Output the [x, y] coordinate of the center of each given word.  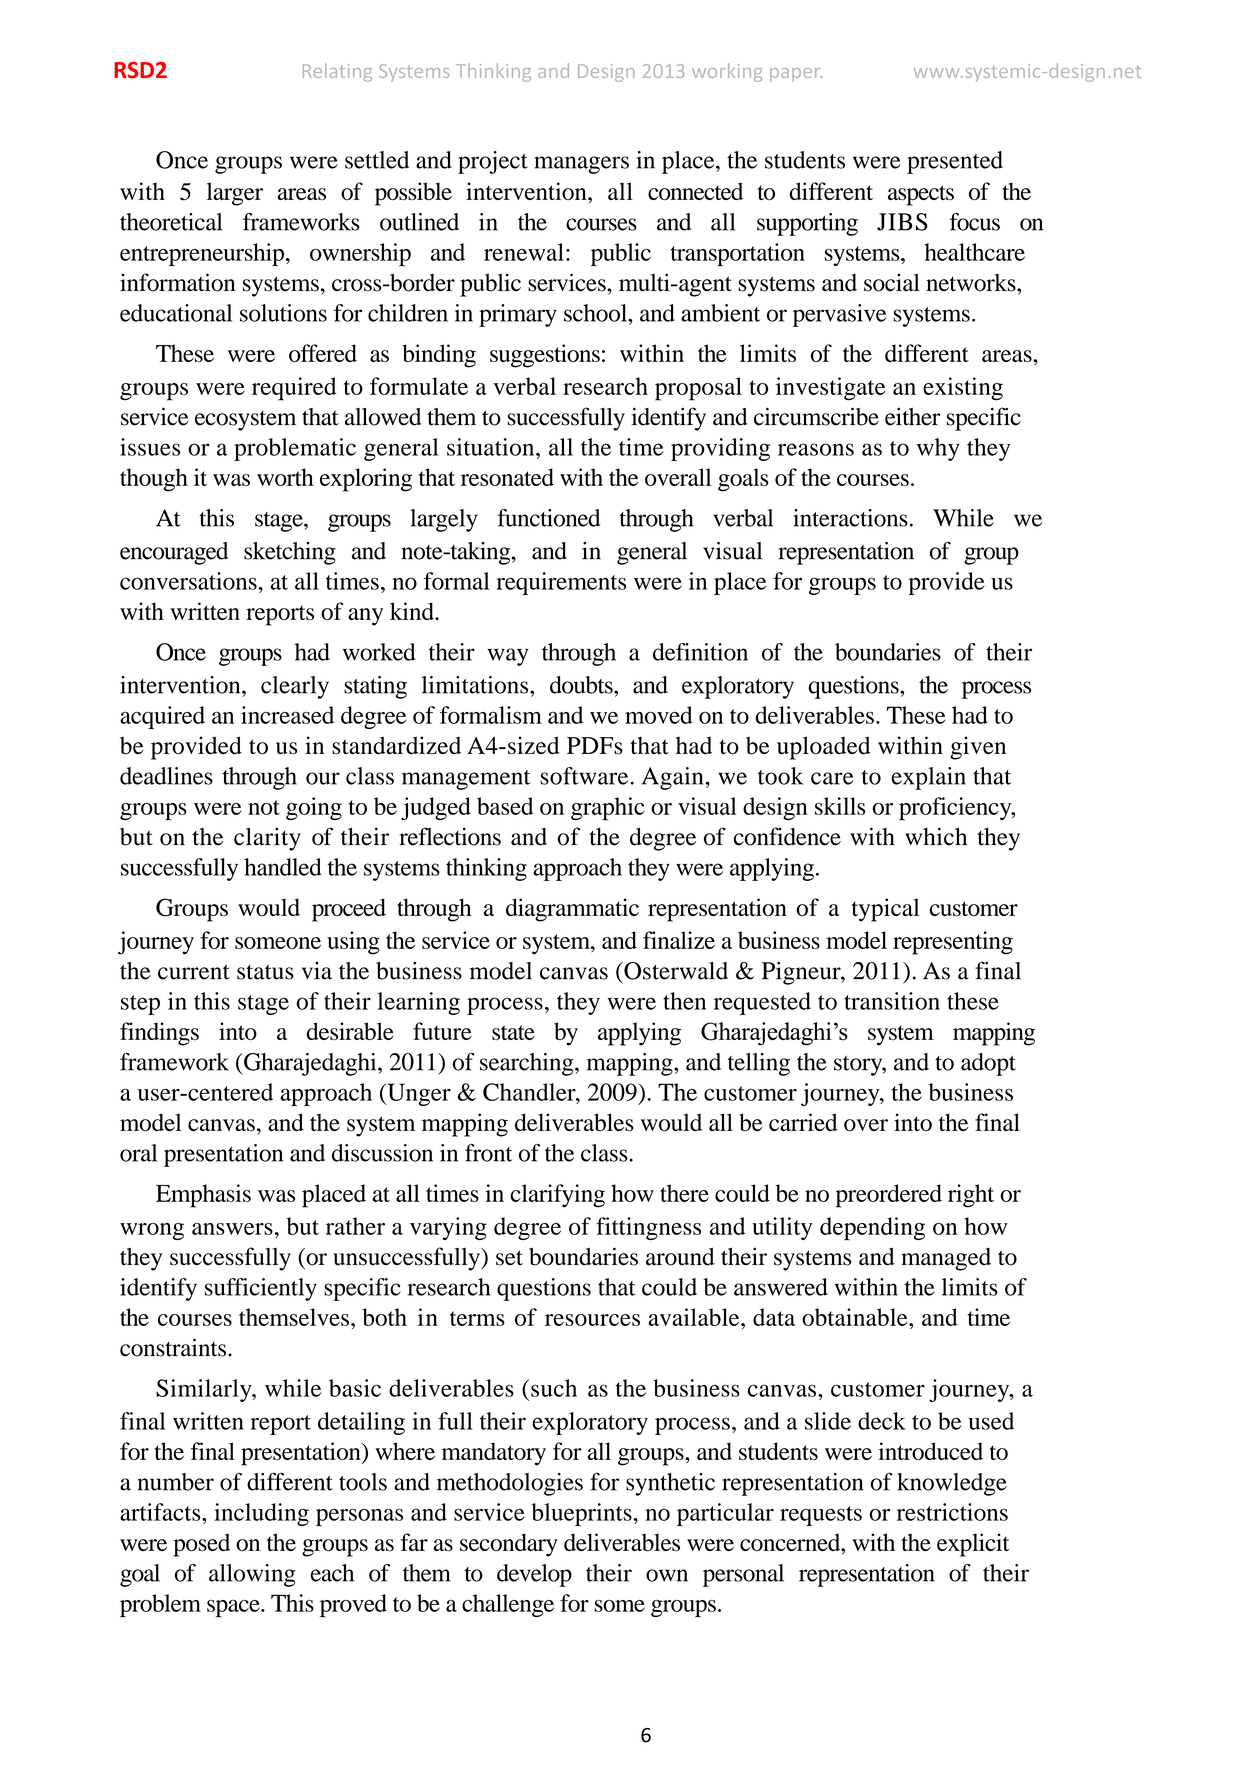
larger [235, 194]
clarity [267, 839]
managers [581, 165]
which [936, 836]
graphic [607, 809]
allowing [252, 1575]
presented [955, 162]
